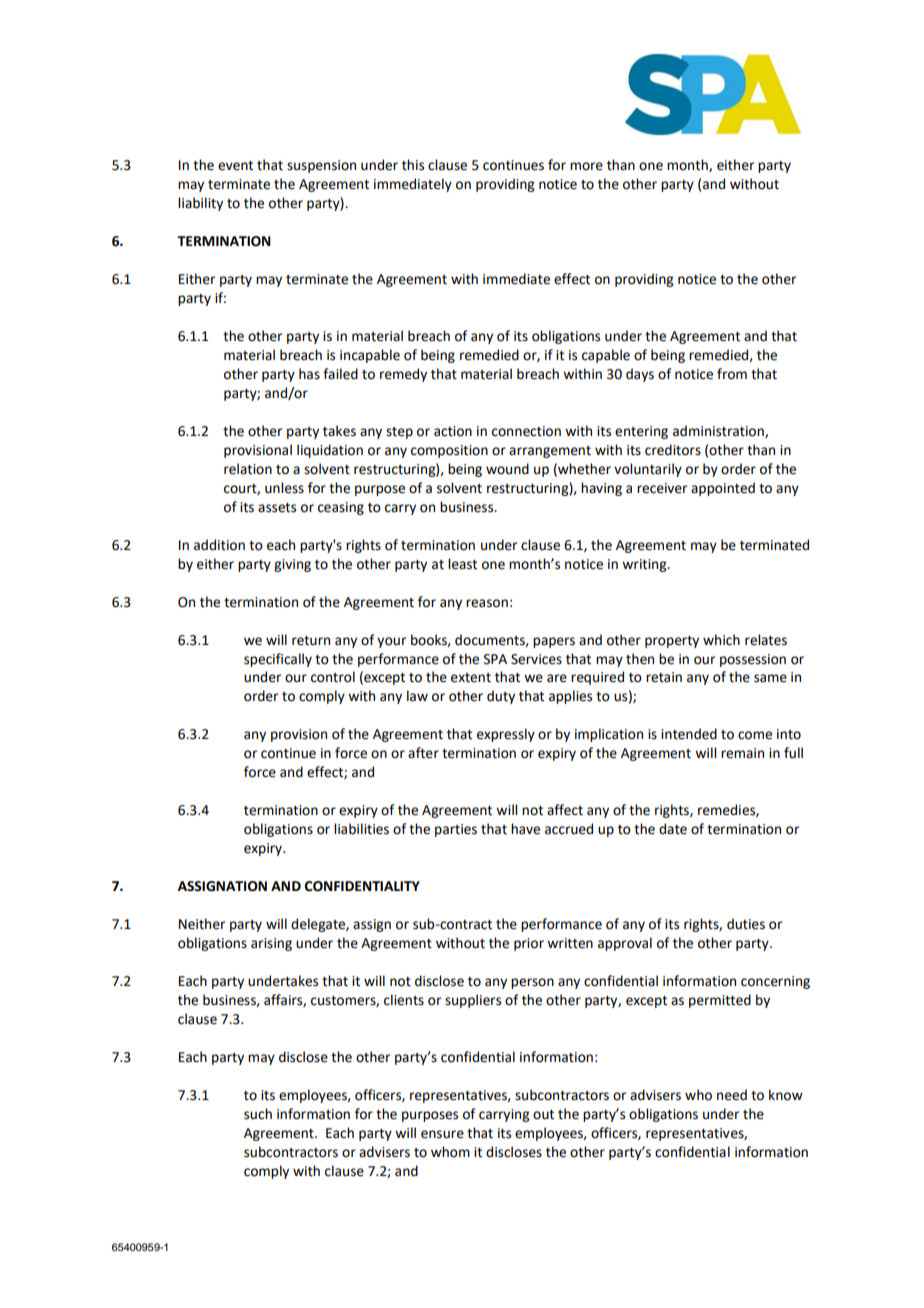 This image has width=924, height=1308. What do you see at coordinates (235, 166) in the image?
I see `event` at bounding box center [235, 166].
